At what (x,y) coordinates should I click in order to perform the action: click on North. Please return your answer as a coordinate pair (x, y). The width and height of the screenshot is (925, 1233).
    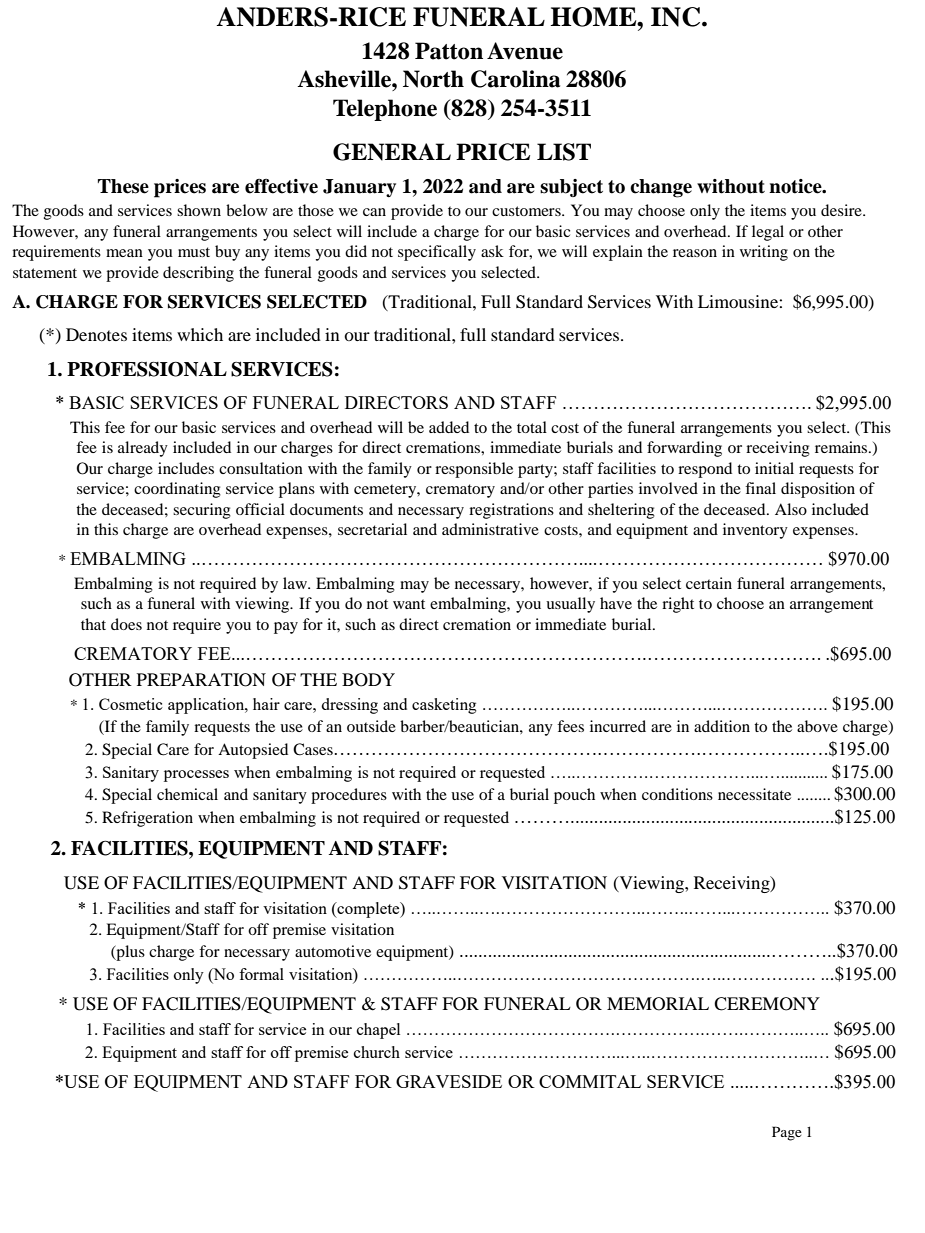
    Looking at the image, I should click on (433, 79).
